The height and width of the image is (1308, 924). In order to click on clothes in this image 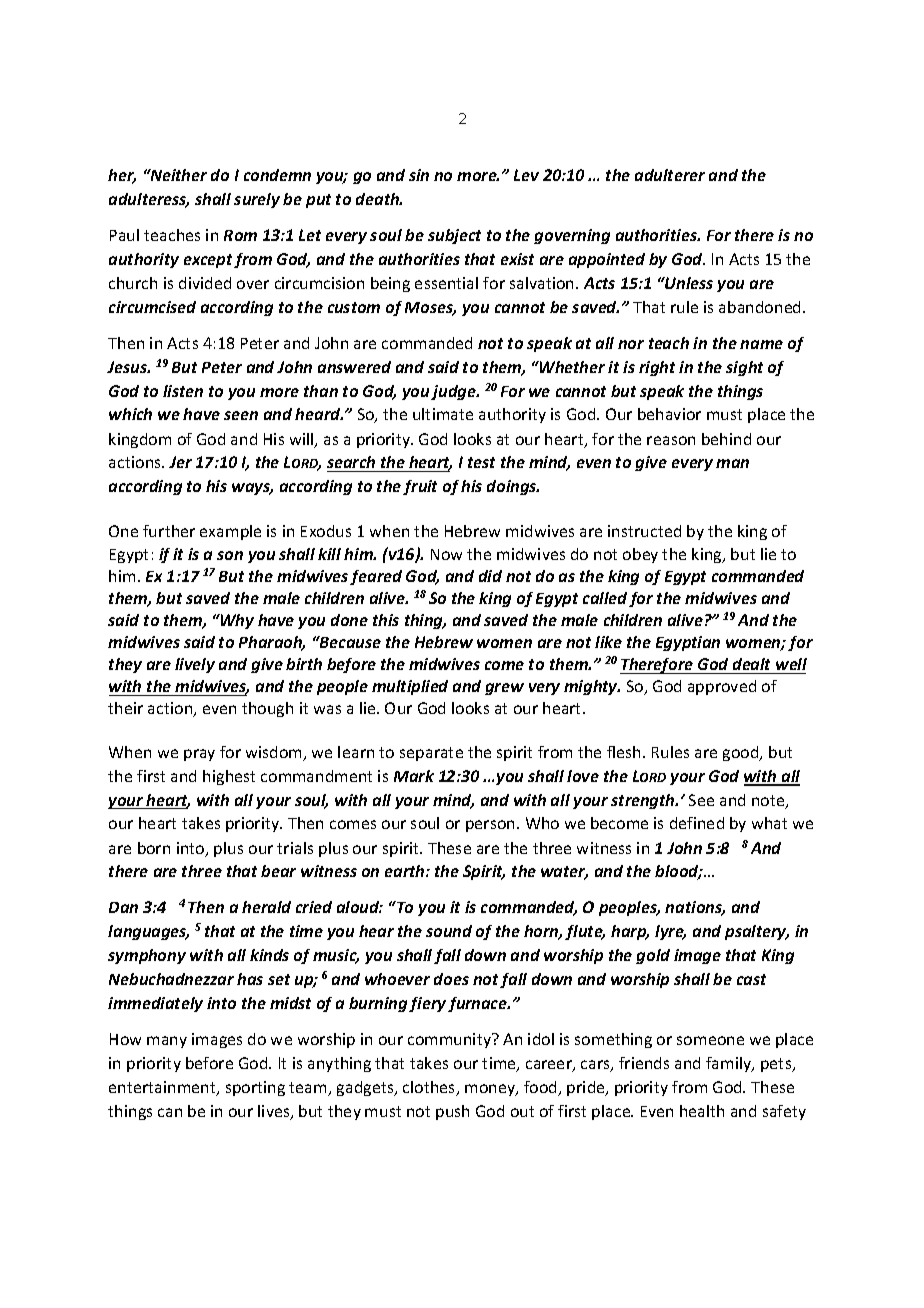, I will do `click(430, 1088)`.
